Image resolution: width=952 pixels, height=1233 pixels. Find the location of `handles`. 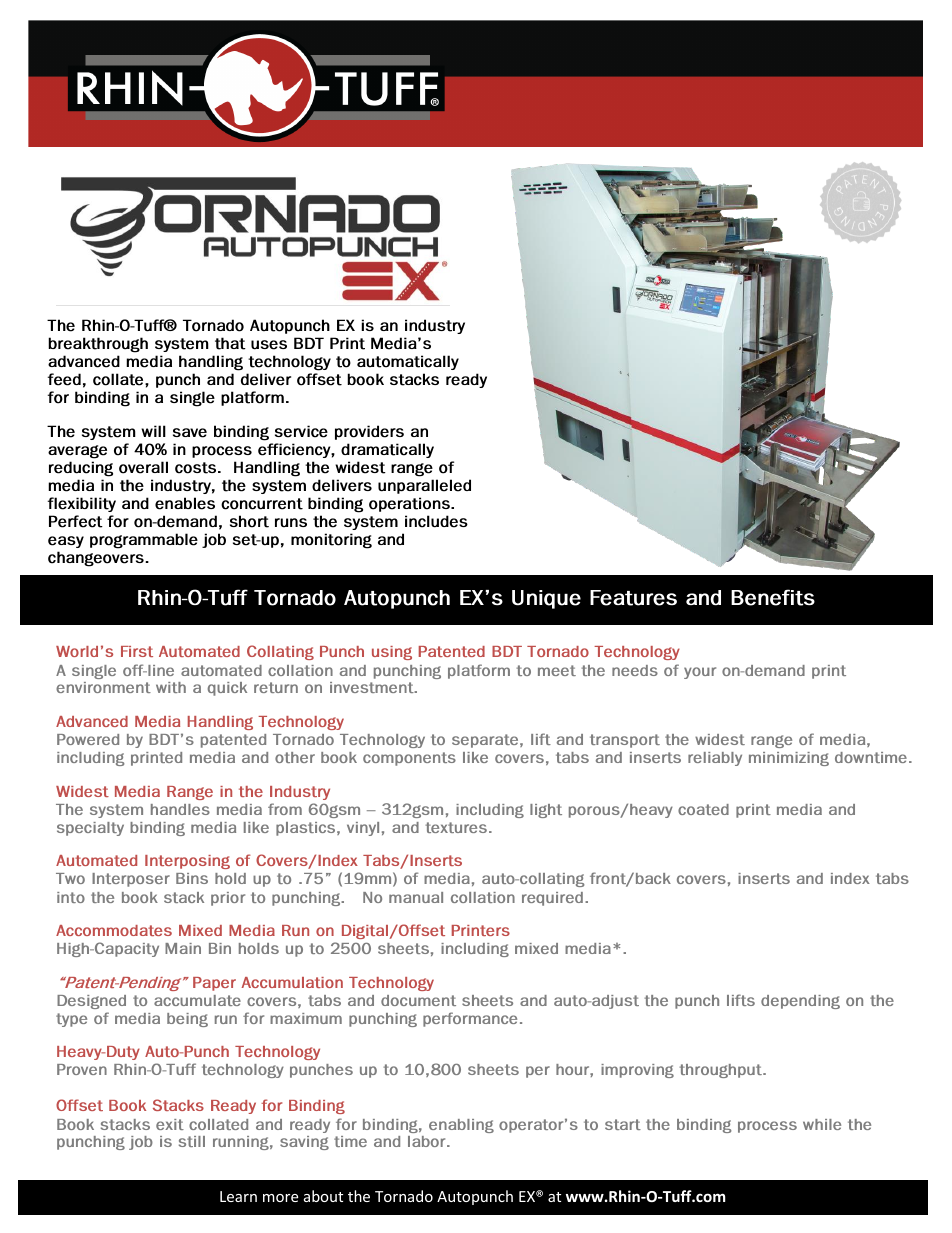

handles is located at coordinates (180, 809).
